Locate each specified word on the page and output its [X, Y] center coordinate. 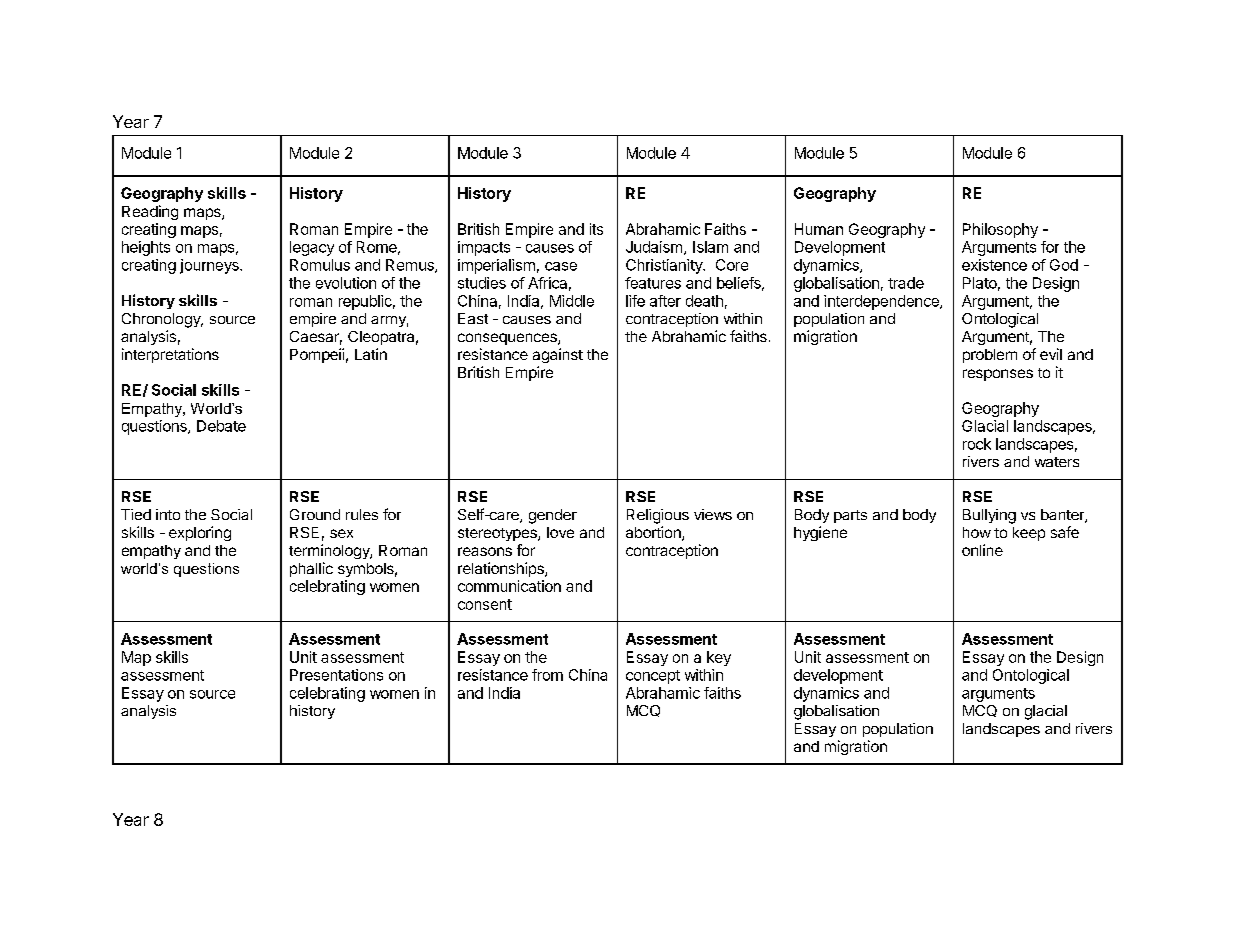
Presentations [336, 675]
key [719, 658]
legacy [312, 248]
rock [977, 444]
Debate [221, 426]
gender [553, 516]
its [596, 229]
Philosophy [1000, 230]
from [547, 675]
